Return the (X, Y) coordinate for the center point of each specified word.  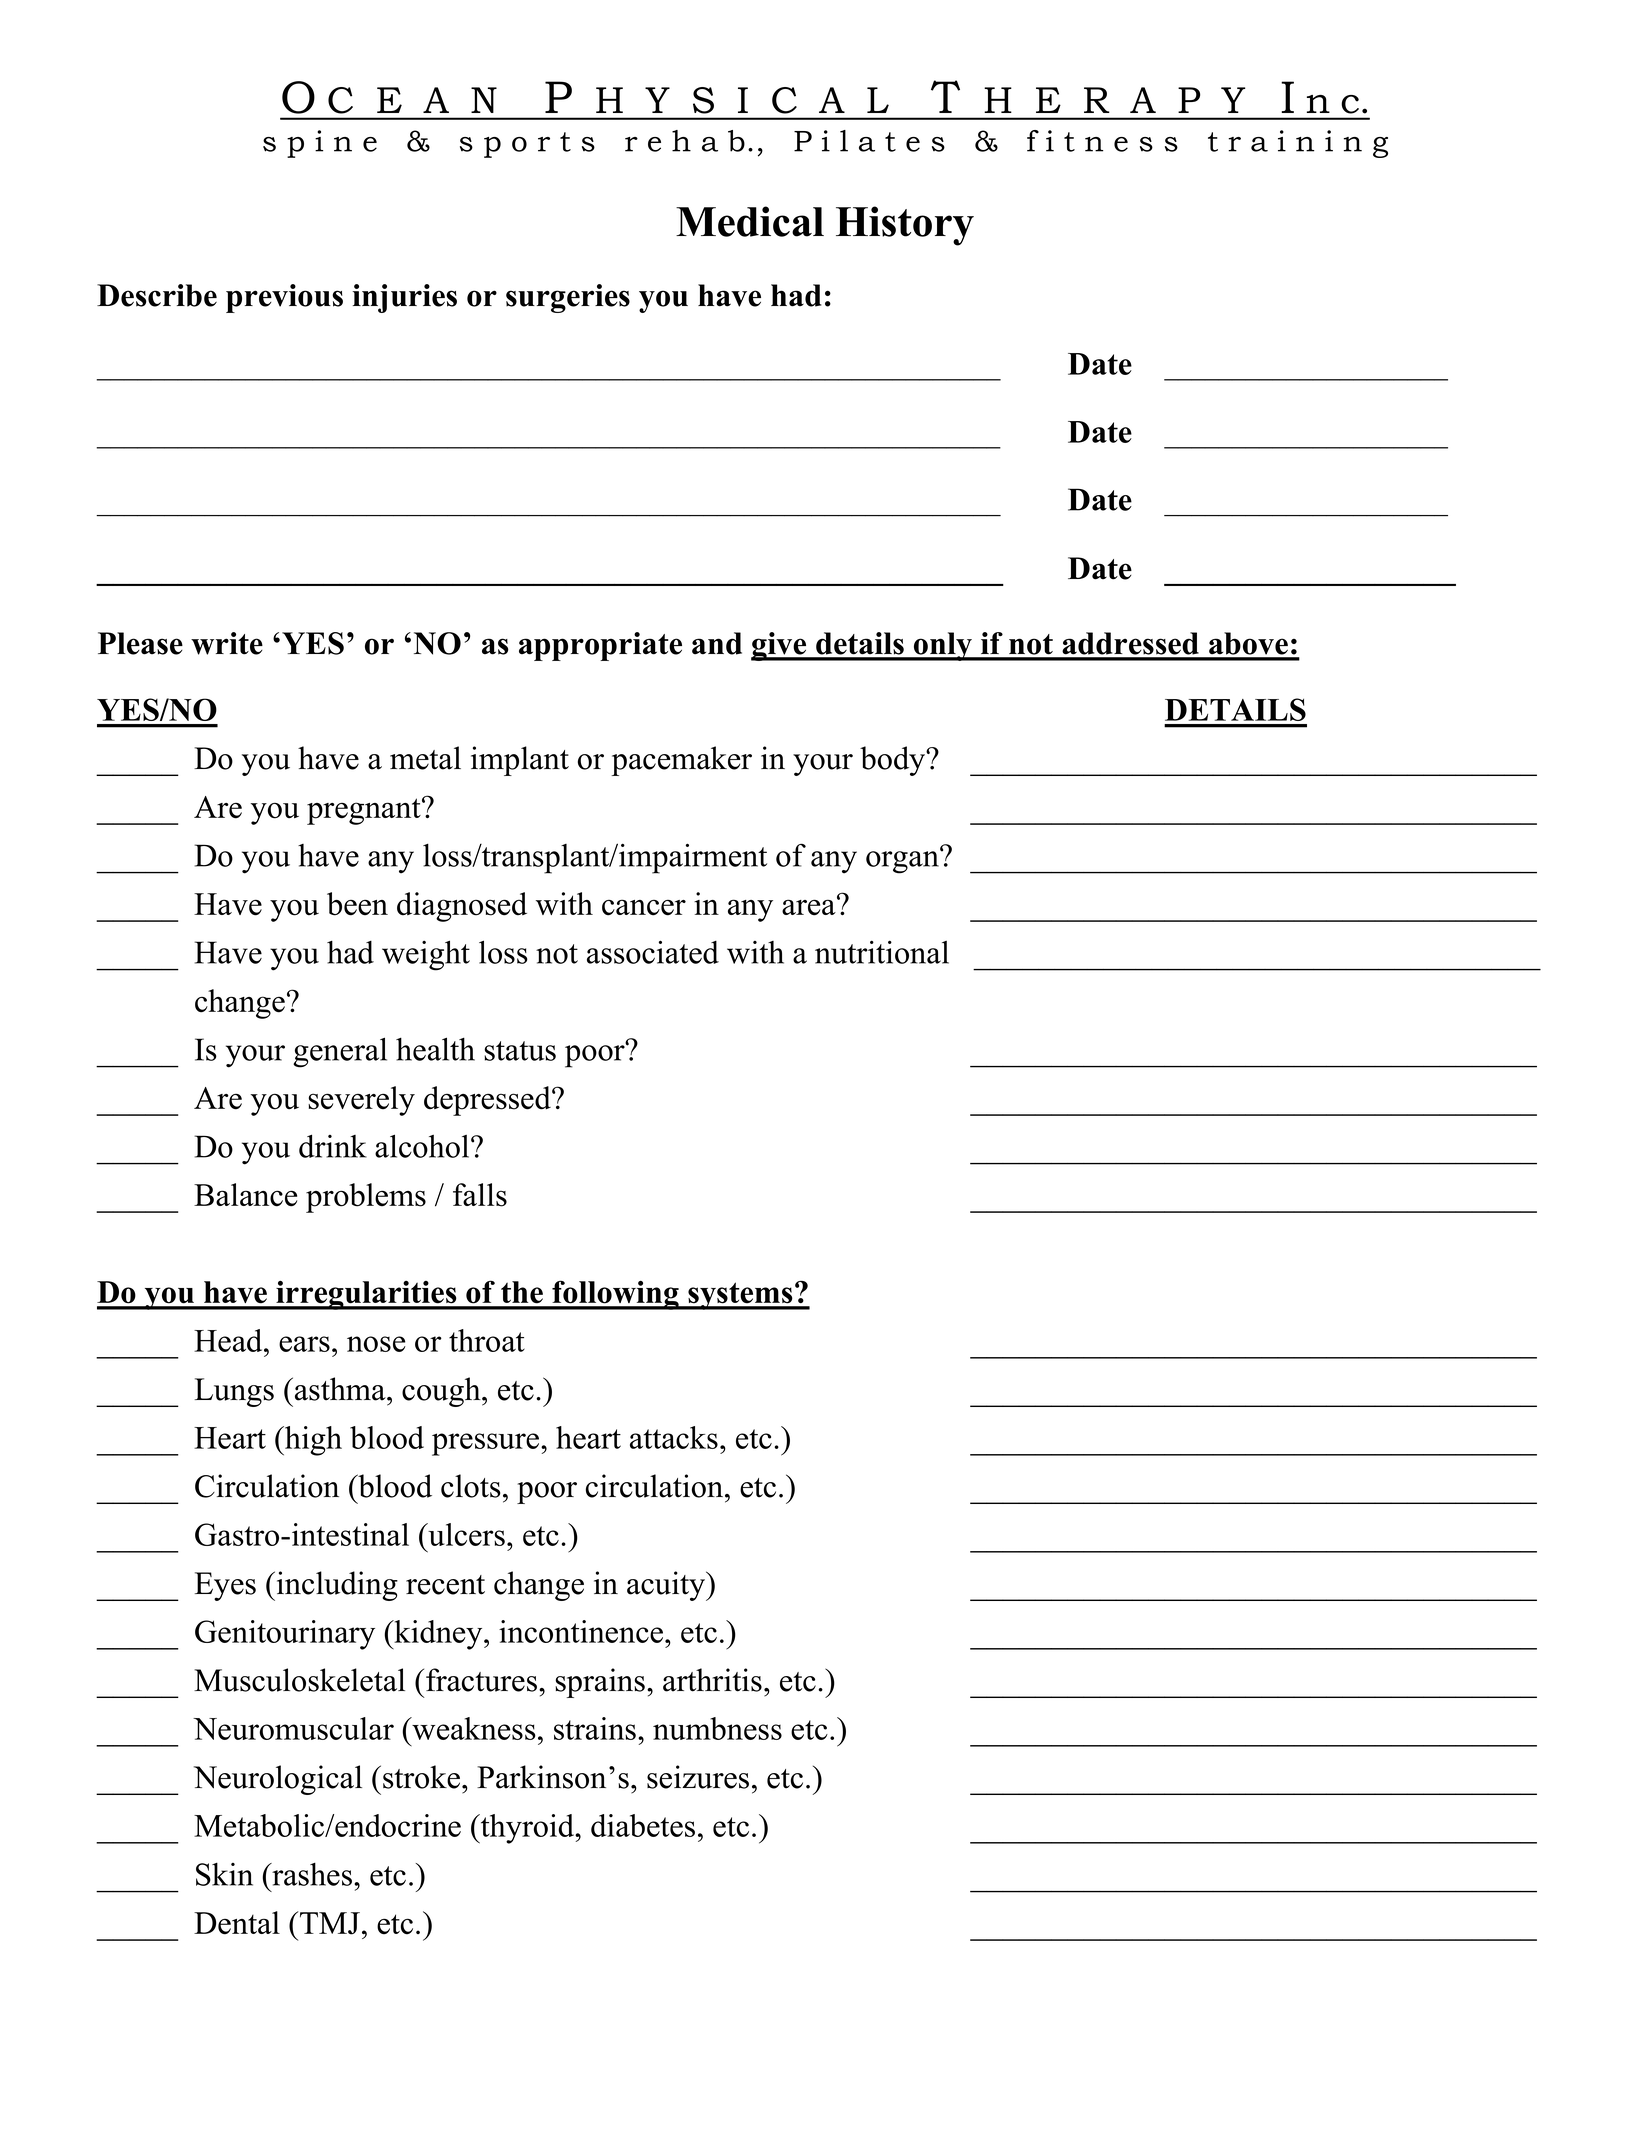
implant (520, 761)
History (905, 226)
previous (284, 298)
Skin (224, 1874)
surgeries (568, 298)
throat (487, 1340)
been (357, 904)
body (894, 761)
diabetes (643, 1825)
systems (740, 1296)
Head (229, 1340)
